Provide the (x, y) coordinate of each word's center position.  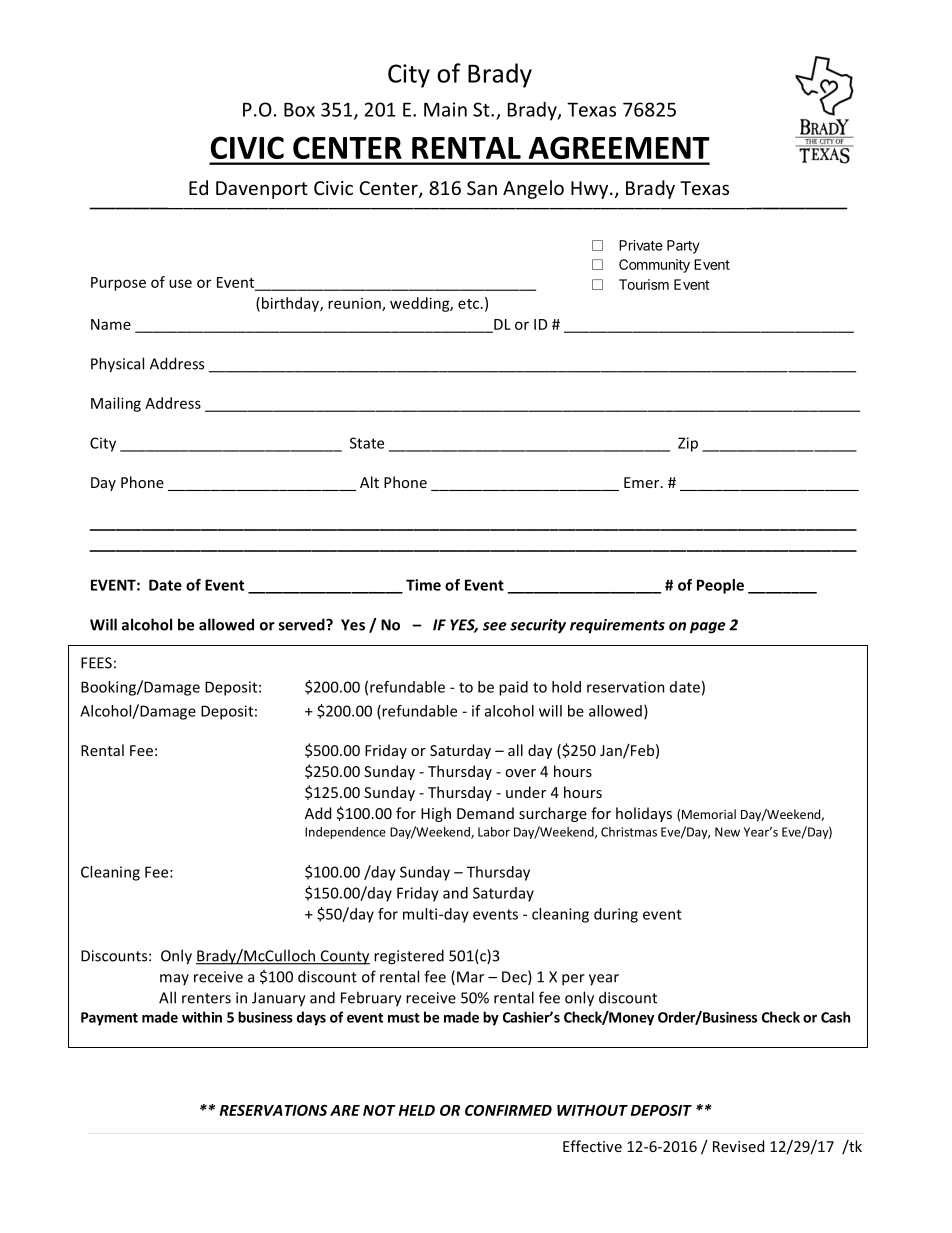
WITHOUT (592, 1110)
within (202, 1017)
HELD (417, 1110)
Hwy (591, 190)
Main (445, 109)
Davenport (262, 190)
